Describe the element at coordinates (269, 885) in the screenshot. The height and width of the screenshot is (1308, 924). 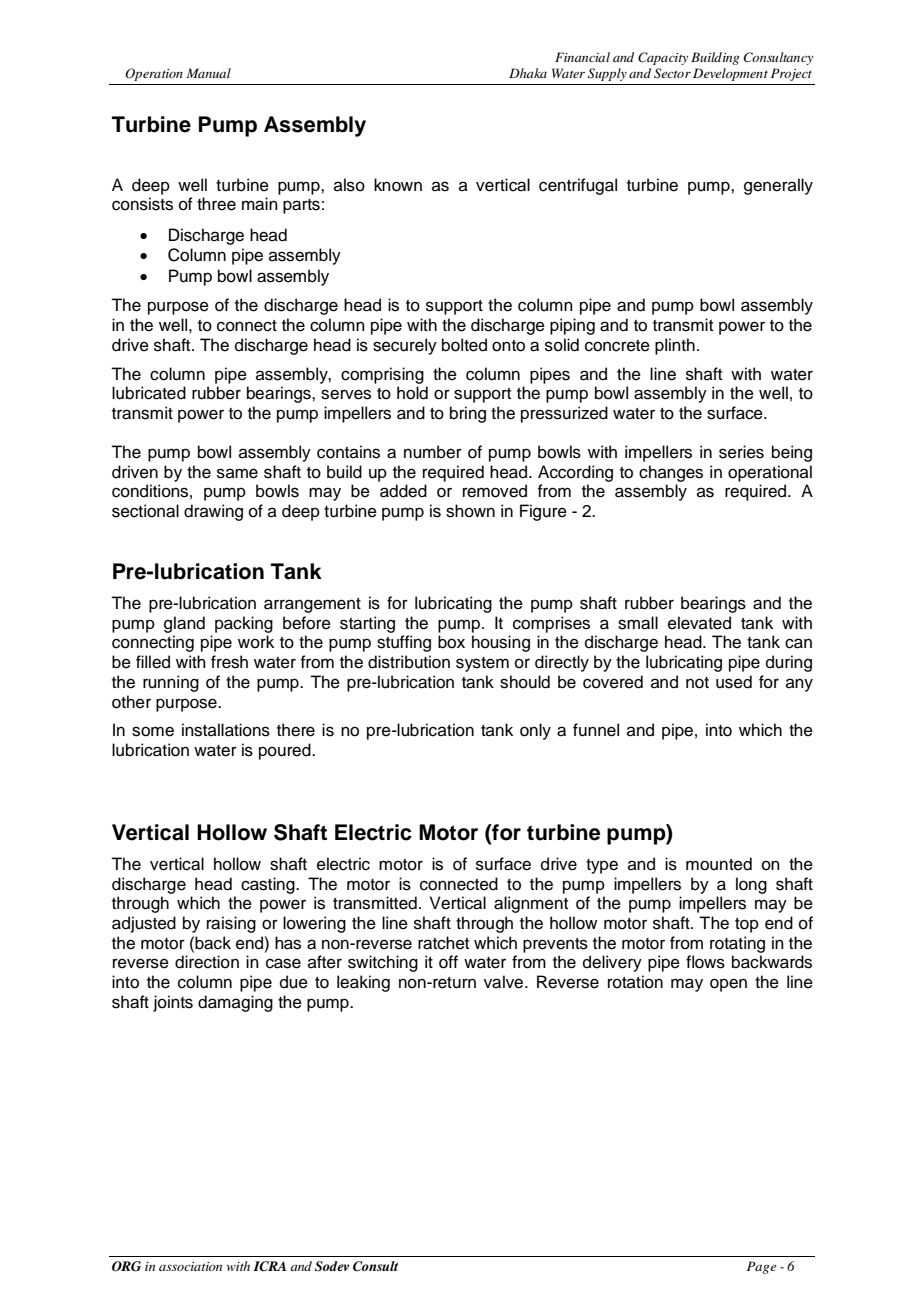
I see `casting` at that location.
